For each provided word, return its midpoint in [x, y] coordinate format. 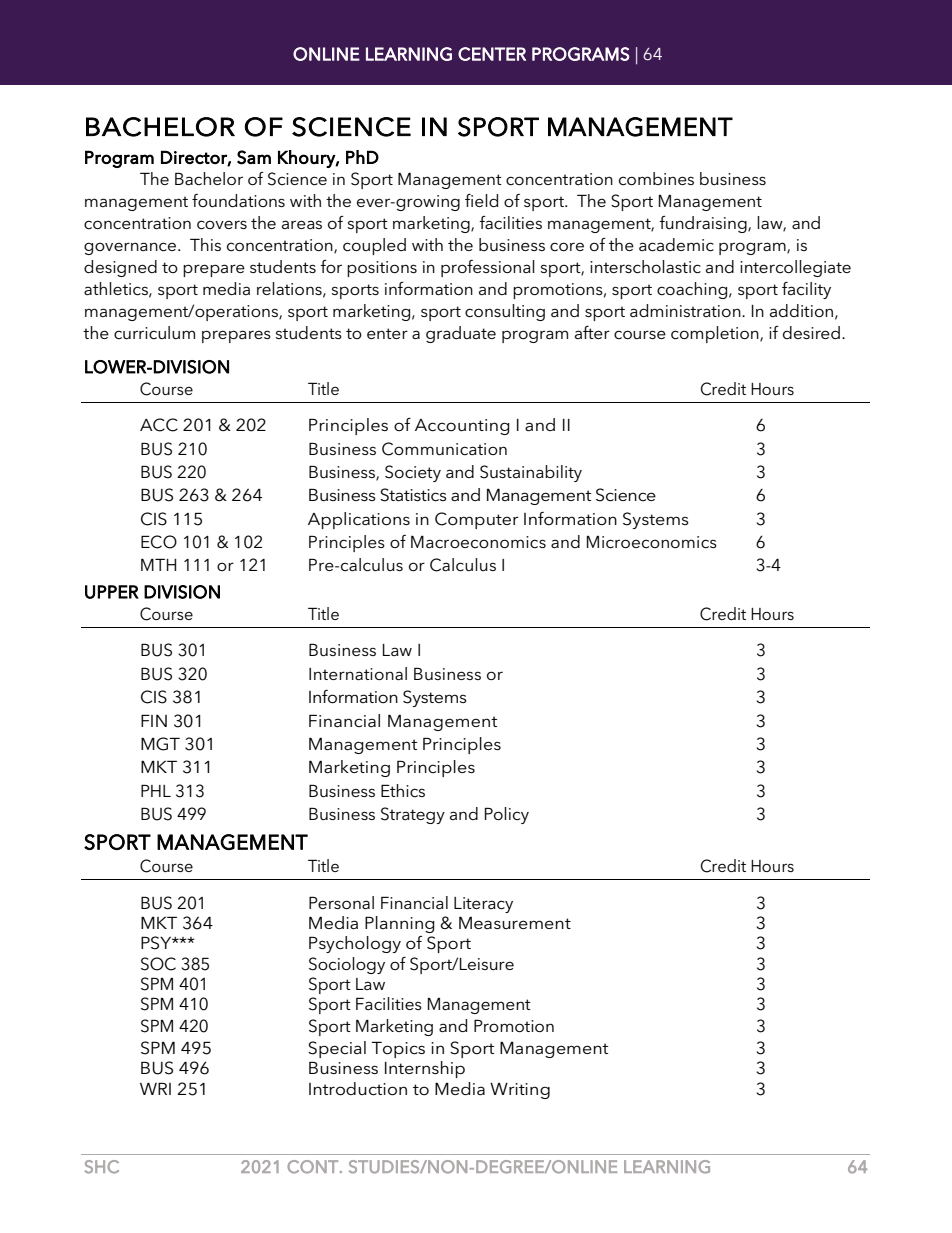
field [481, 200]
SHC [101, 1167]
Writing [520, 1091]
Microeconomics [652, 542]
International [358, 673]
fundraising [704, 224]
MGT [160, 744]
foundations [238, 200]
